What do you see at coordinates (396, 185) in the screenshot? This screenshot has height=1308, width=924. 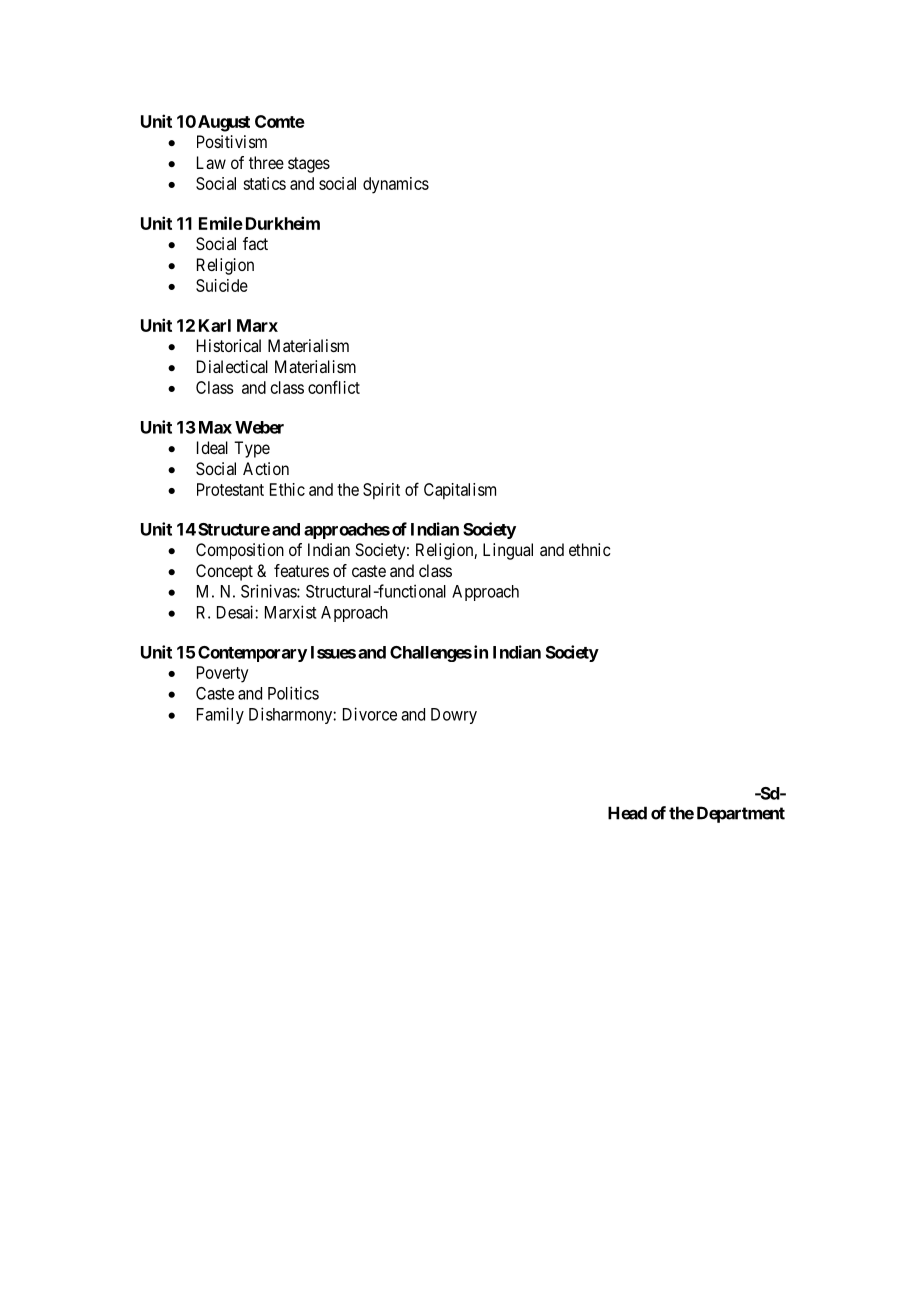 I see `dynamics` at bounding box center [396, 185].
